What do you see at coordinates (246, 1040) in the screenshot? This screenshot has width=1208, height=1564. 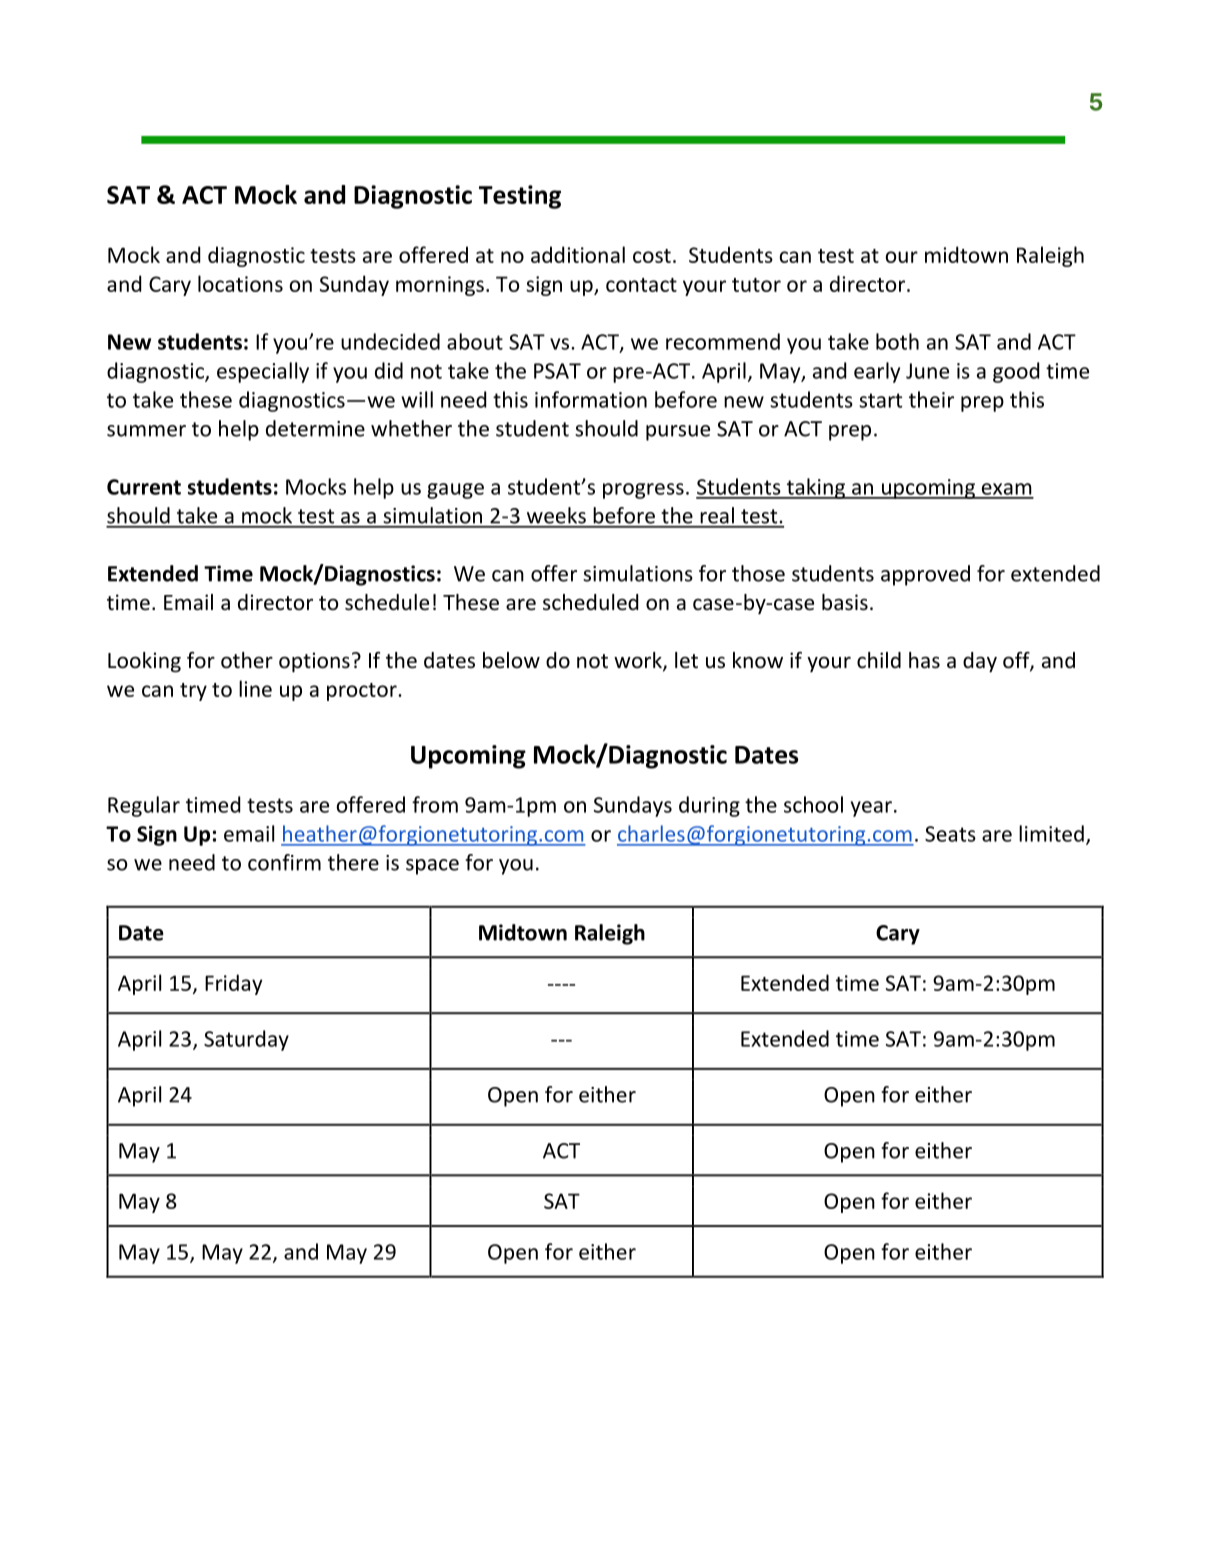 I see `Saturday` at bounding box center [246, 1040].
